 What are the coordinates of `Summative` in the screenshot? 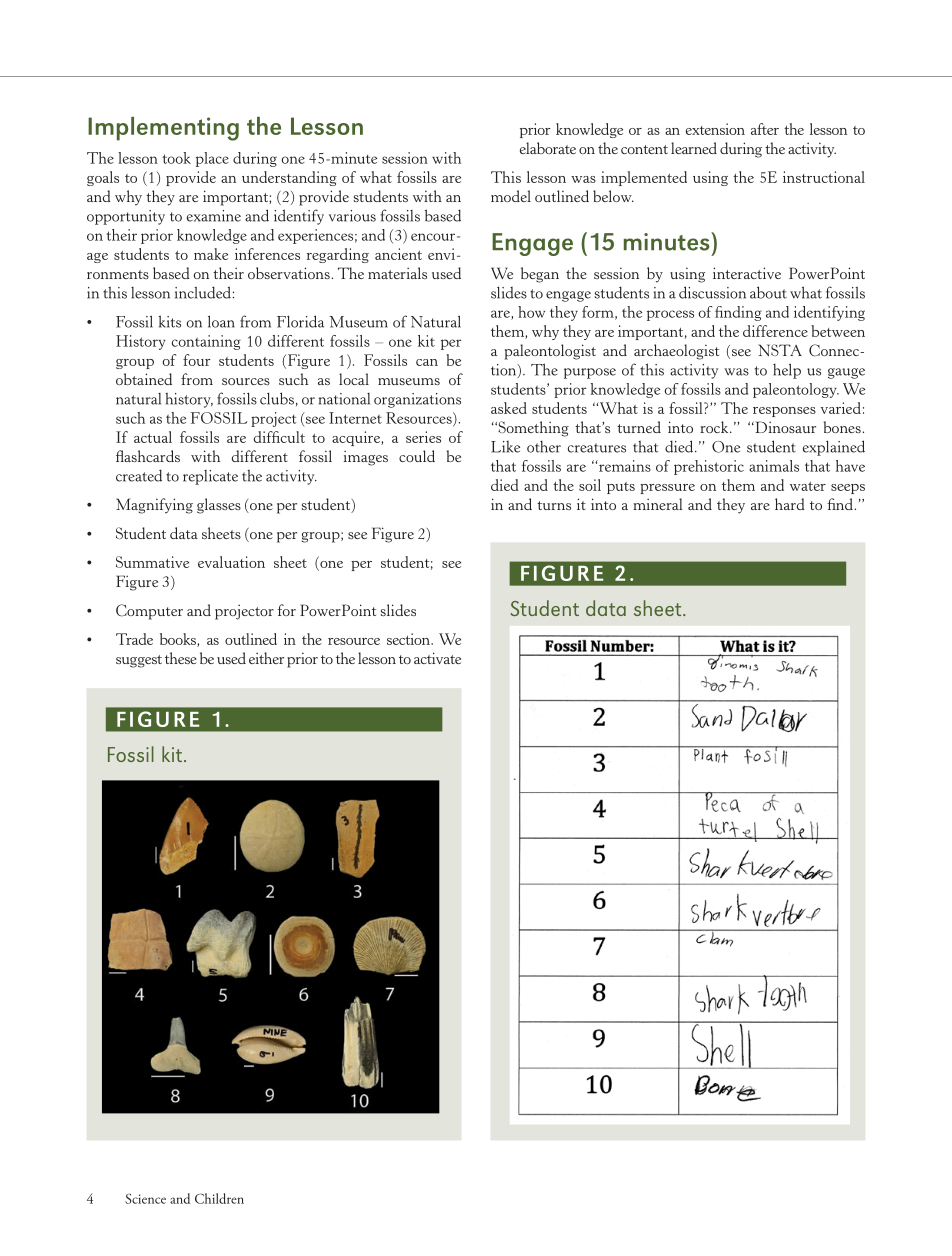 It's located at (152, 562).
